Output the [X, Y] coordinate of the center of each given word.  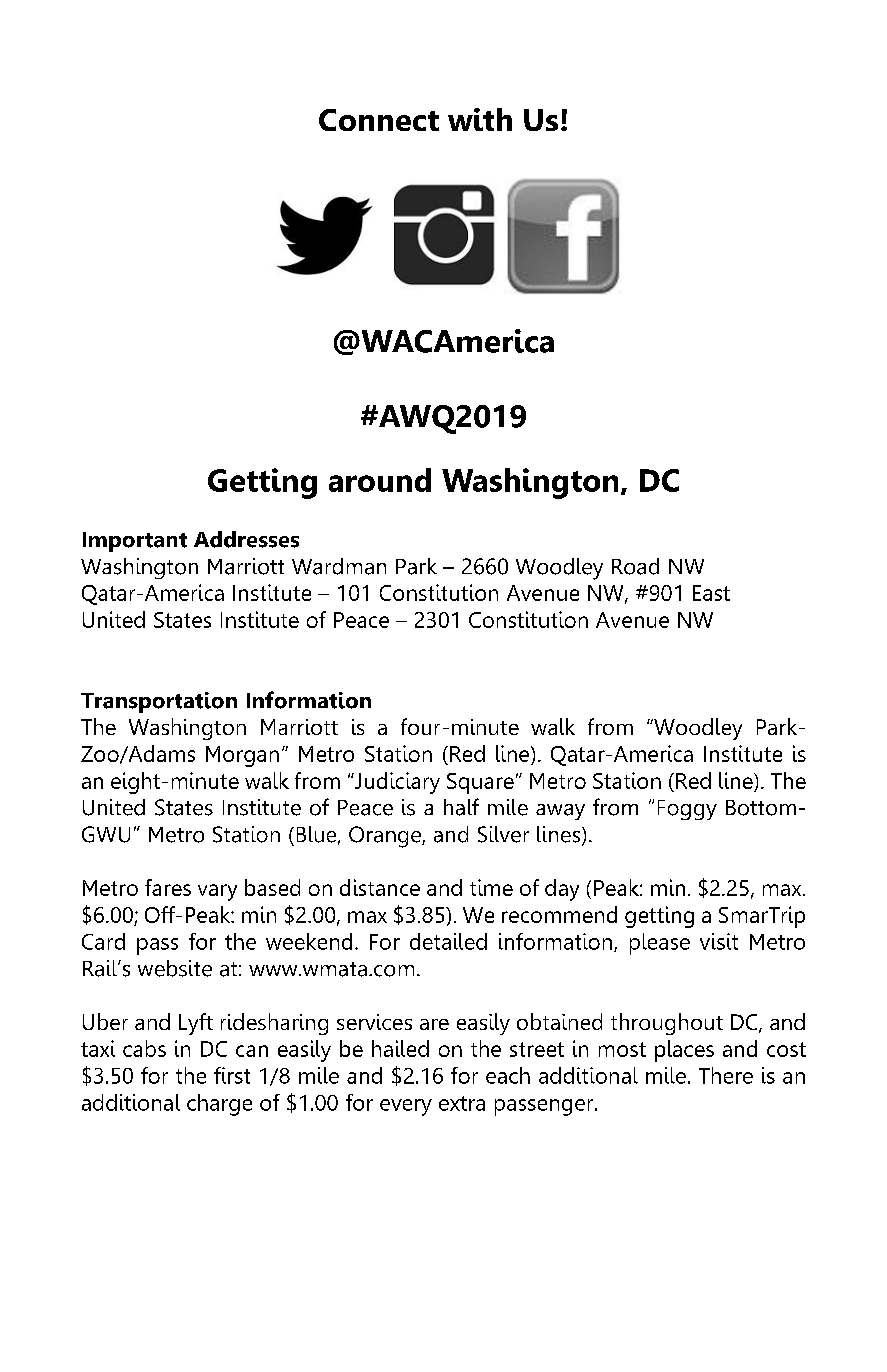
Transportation [159, 702]
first [232, 1075]
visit [719, 941]
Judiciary [396, 783]
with [480, 119]
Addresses [246, 539]
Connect [379, 120]
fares [168, 887]
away [560, 812]
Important [135, 542]
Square [480, 783]
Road [635, 566]
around [380, 480]
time [491, 887]
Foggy [687, 810]
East [711, 593]
